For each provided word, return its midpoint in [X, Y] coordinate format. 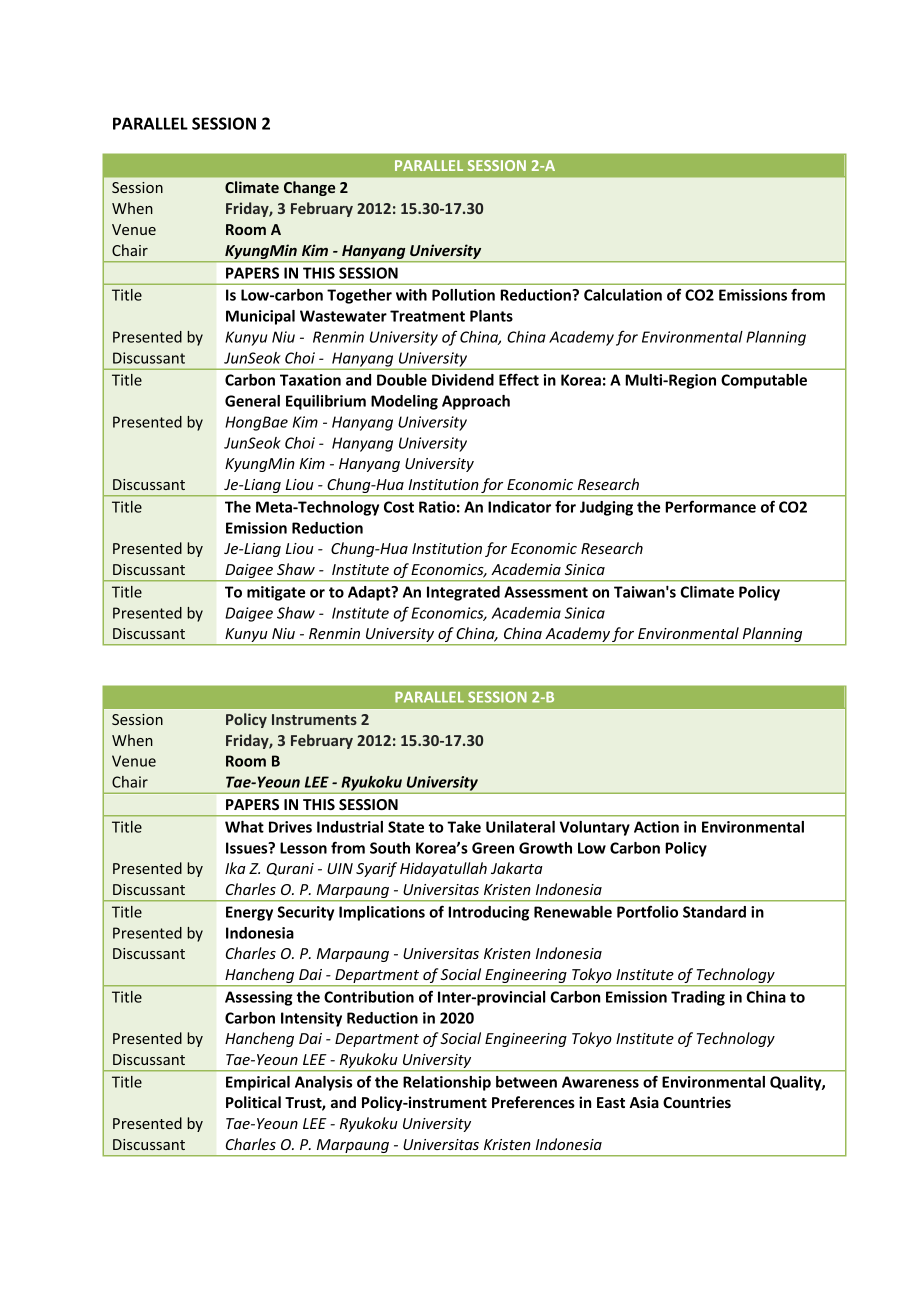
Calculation [623, 295]
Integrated [463, 593]
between [526, 1082]
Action [656, 827]
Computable [764, 381]
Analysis [323, 1083]
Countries [697, 1102]
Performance [710, 506]
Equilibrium [326, 402]
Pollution [463, 295]
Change [309, 188]
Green [493, 848]
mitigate [276, 593]
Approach [476, 402]
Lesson [303, 848]
